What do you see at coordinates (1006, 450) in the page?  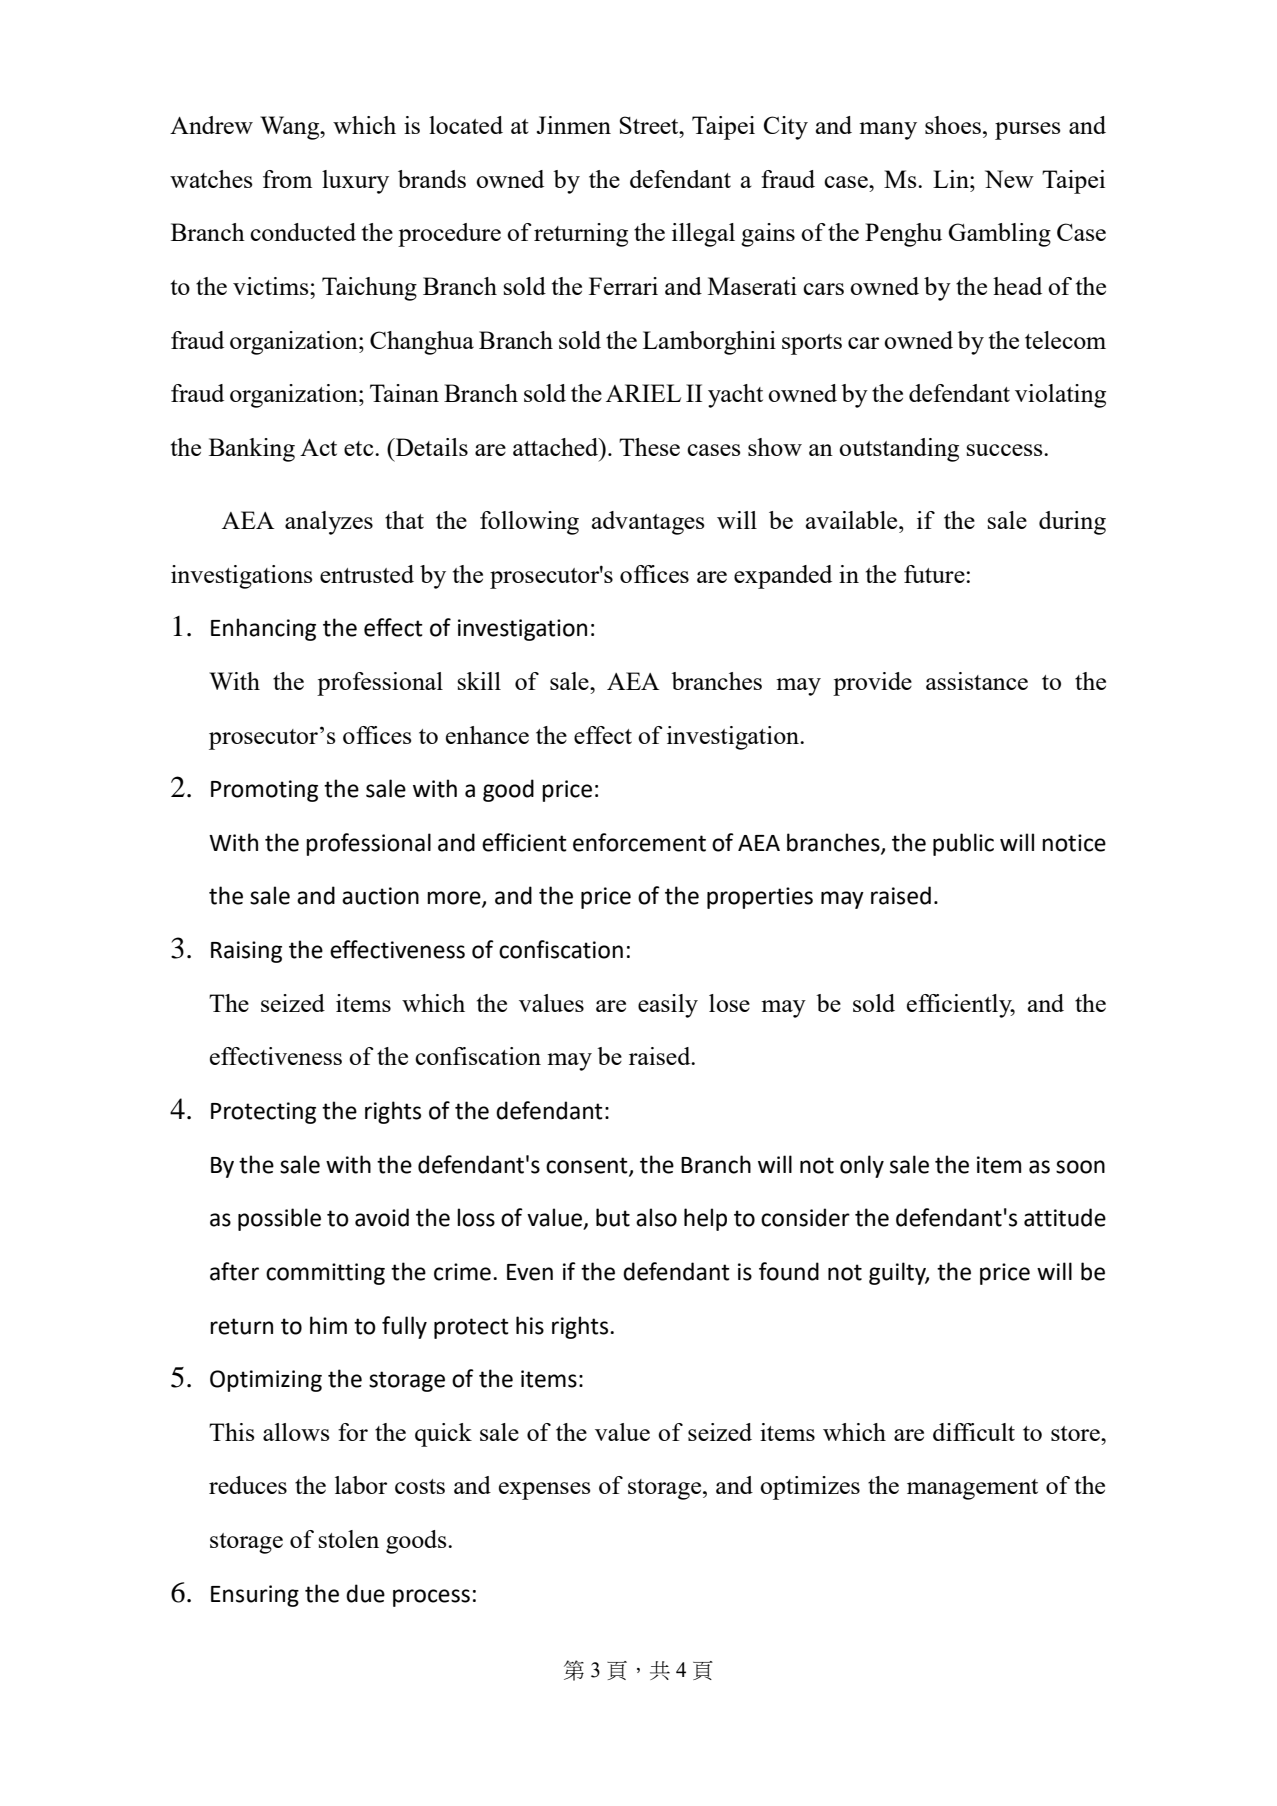 I see `success` at bounding box center [1006, 450].
